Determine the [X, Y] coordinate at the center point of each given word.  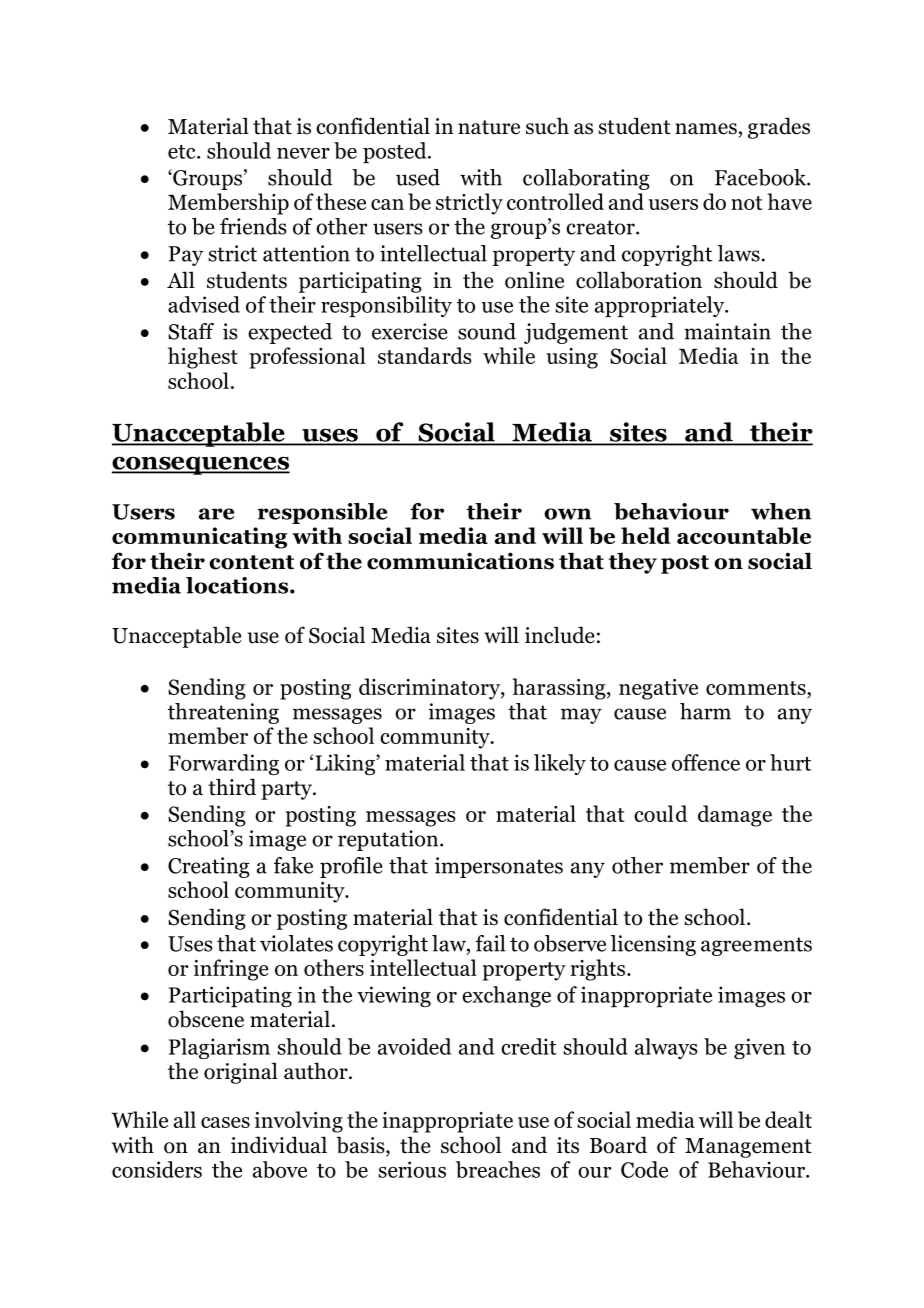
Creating [209, 867]
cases [225, 1122]
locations [237, 585]
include [560, 635]
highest [203, 358]
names [706, 129]
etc [183, 152]
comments [757, 689]
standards [424, 355]
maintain [727, 331]
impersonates [499, 867]
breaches [498, 1169]
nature [489, 127]
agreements [756, 946]
